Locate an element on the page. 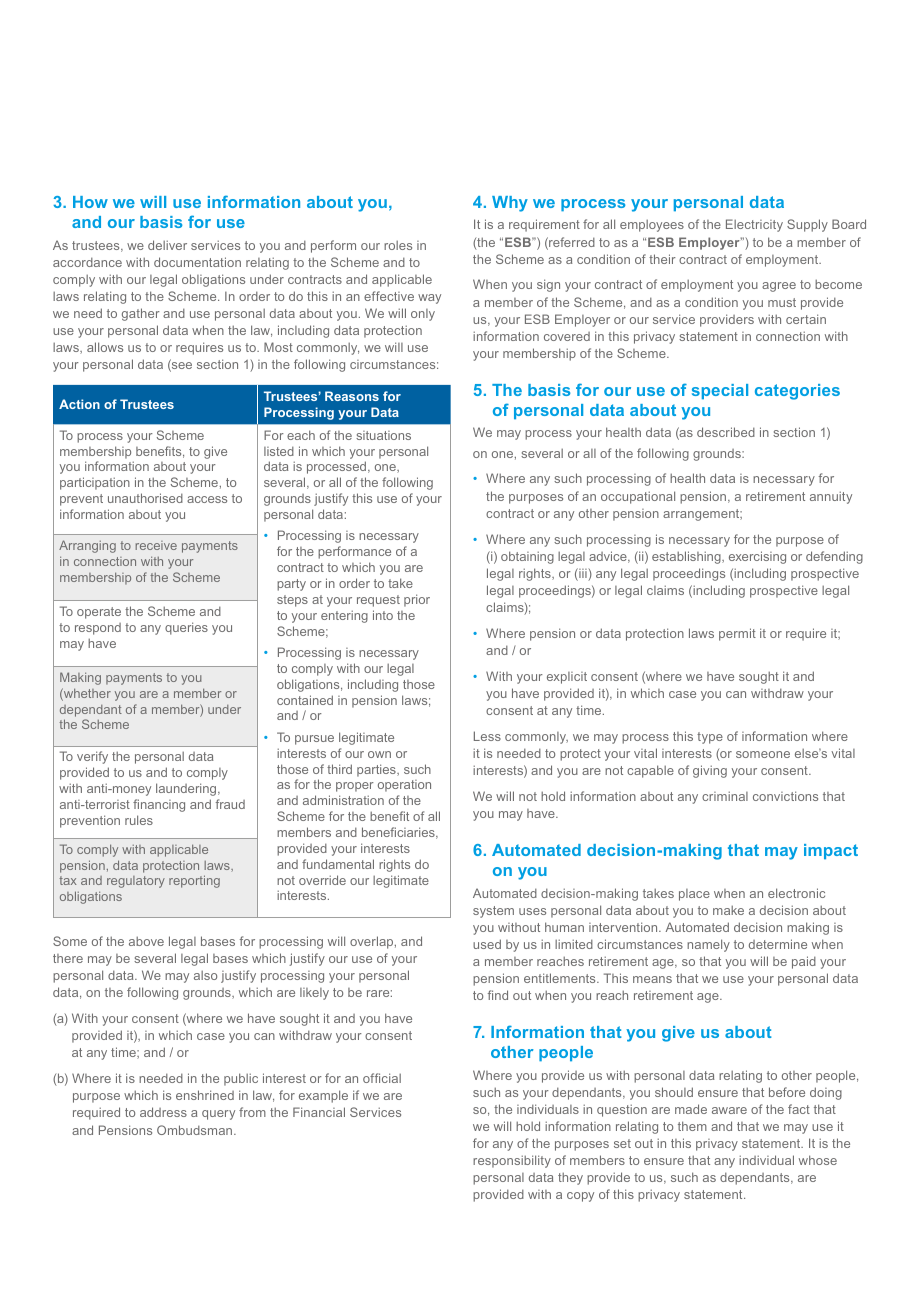 This document has height=1308, width=924. roles is located at coordinates (398, 245).
